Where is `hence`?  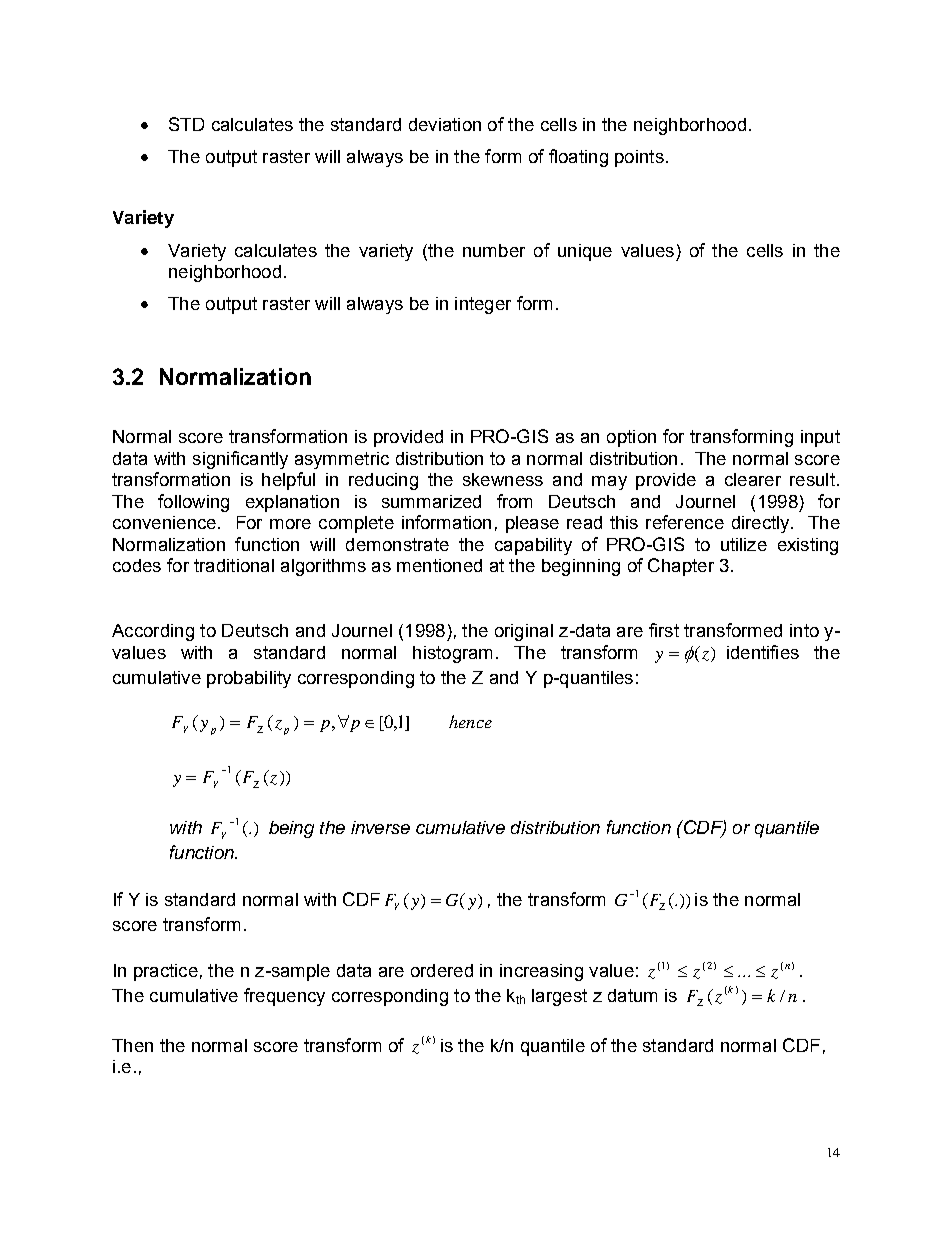
hence is located at coordinates (470, 721).
